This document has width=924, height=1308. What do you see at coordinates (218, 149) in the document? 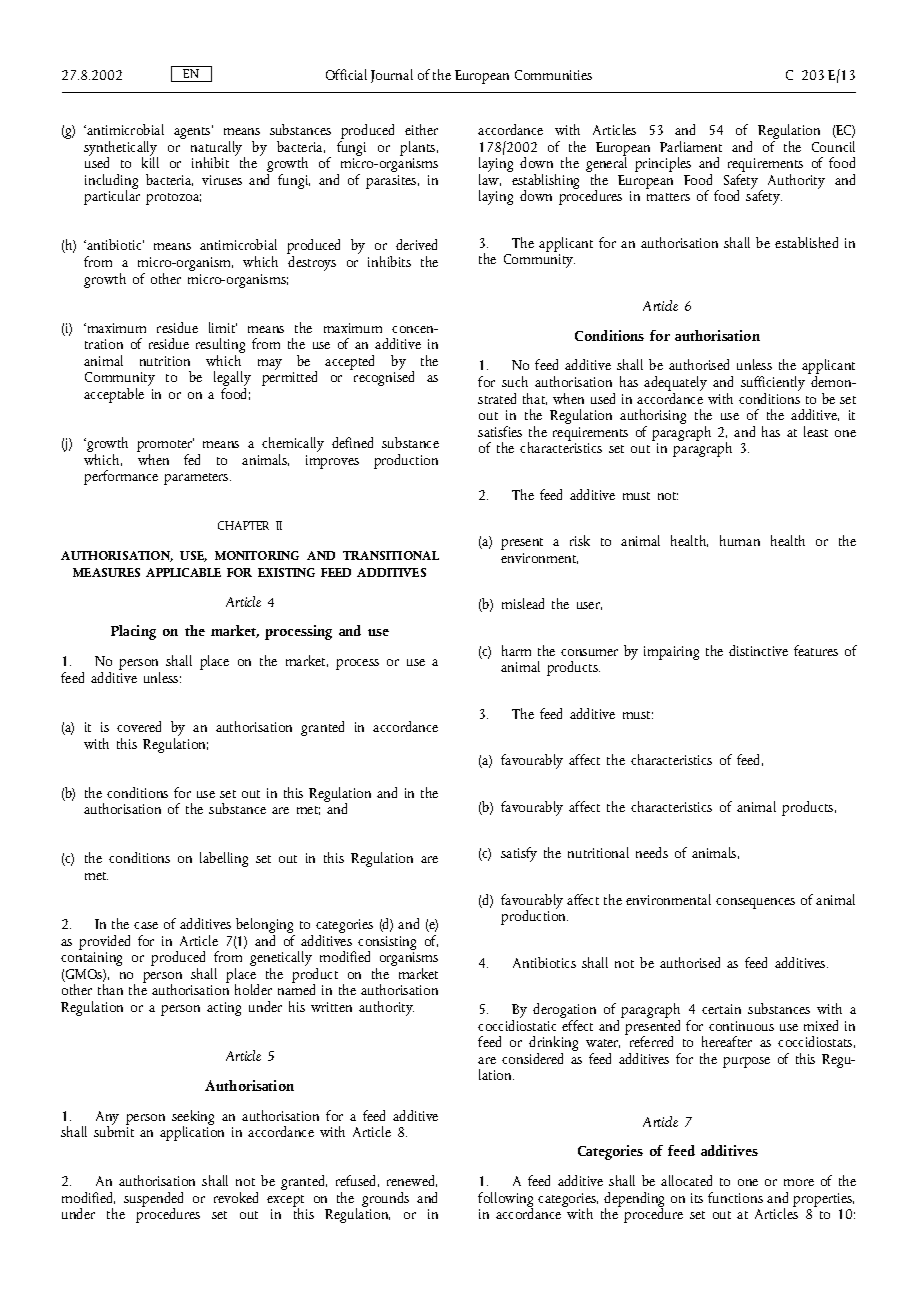
I see `naturally` at bounding box center [218, 149].
